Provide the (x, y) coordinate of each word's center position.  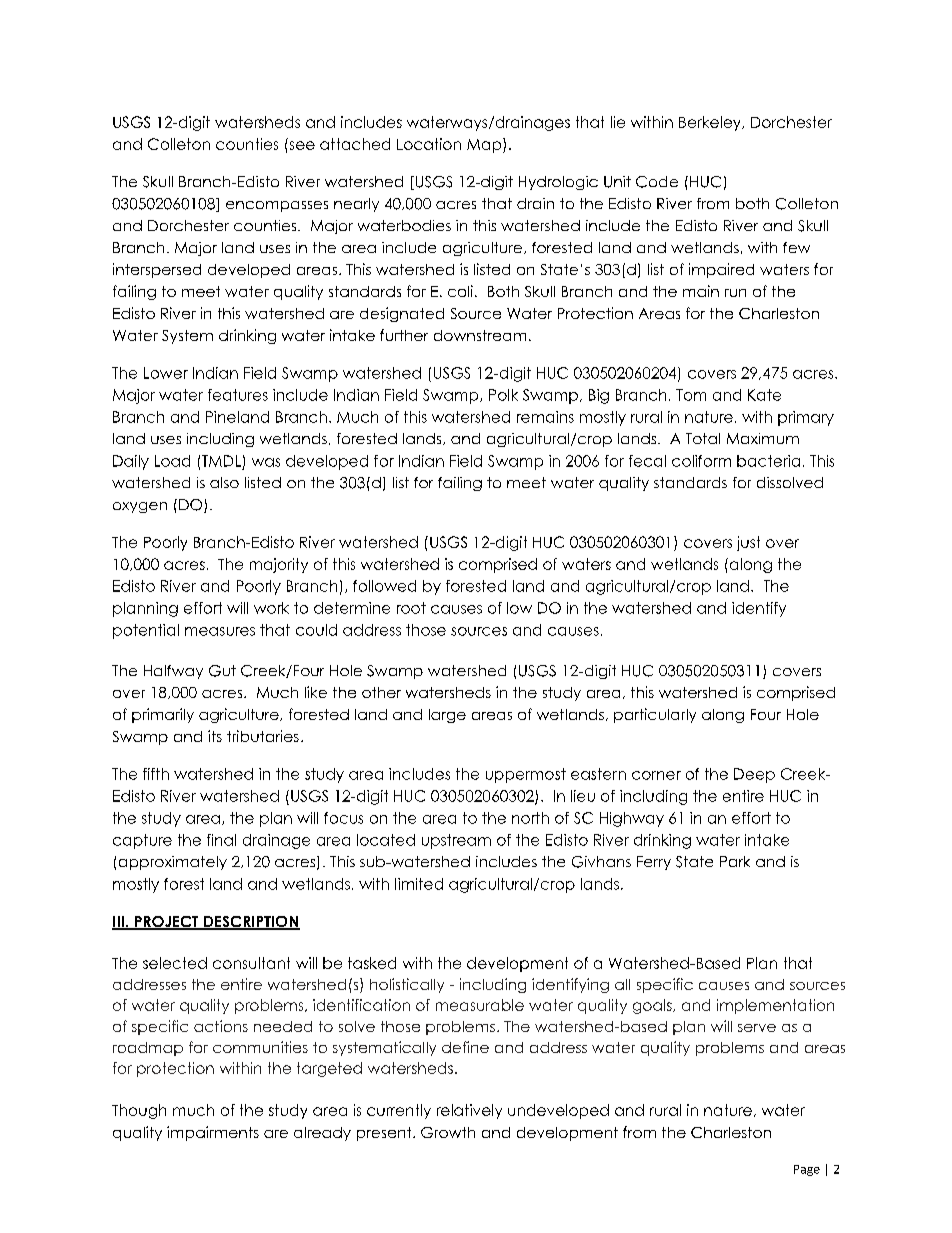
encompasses (277, 206)
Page (807, 1170)
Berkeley (711, 123)
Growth (448, 1132)
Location (429, 144)
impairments (213, 1133)
